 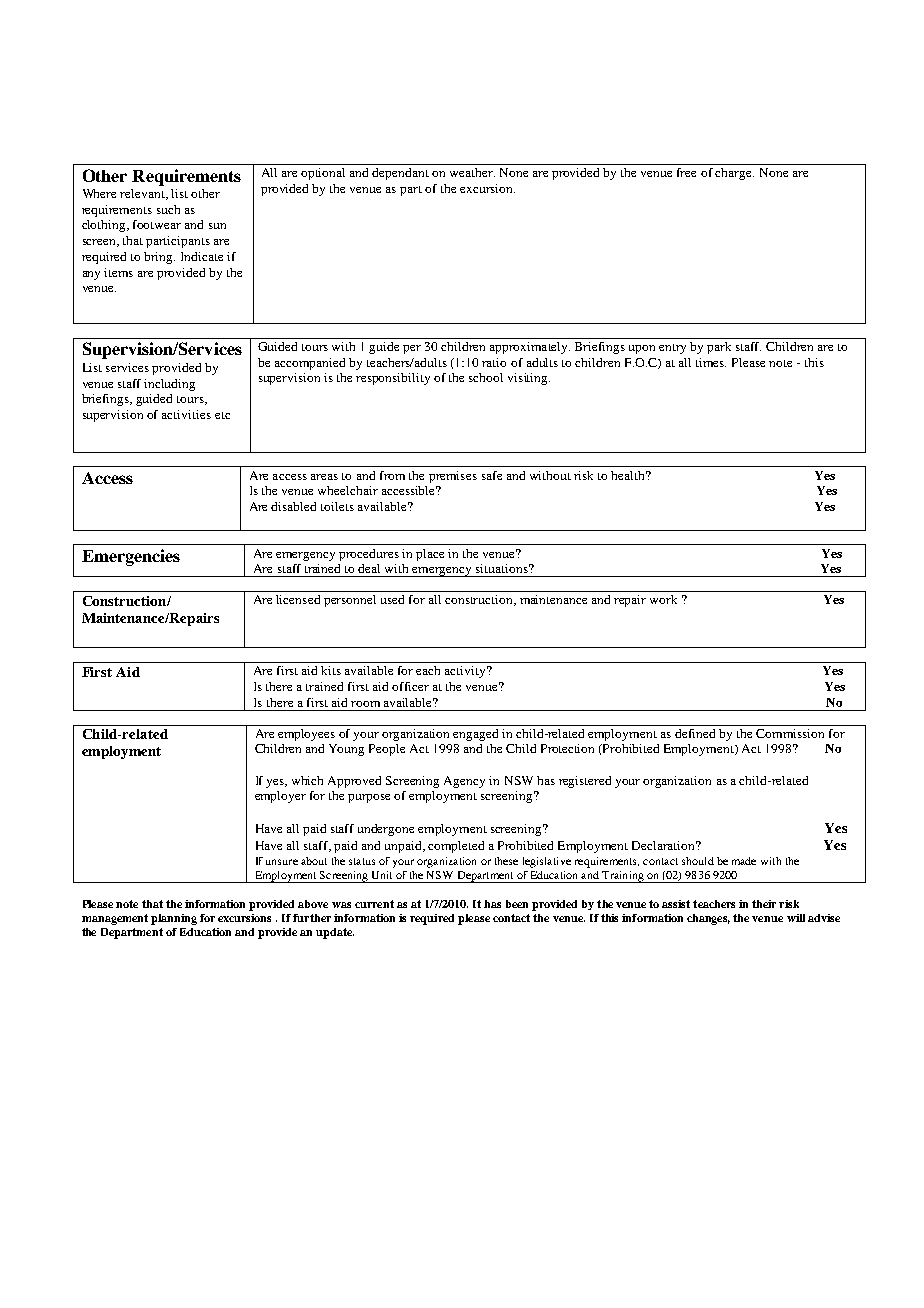 What do you see at coordinates (517, 904) in the image?
I see `been` at bounding box center [517, 904].
